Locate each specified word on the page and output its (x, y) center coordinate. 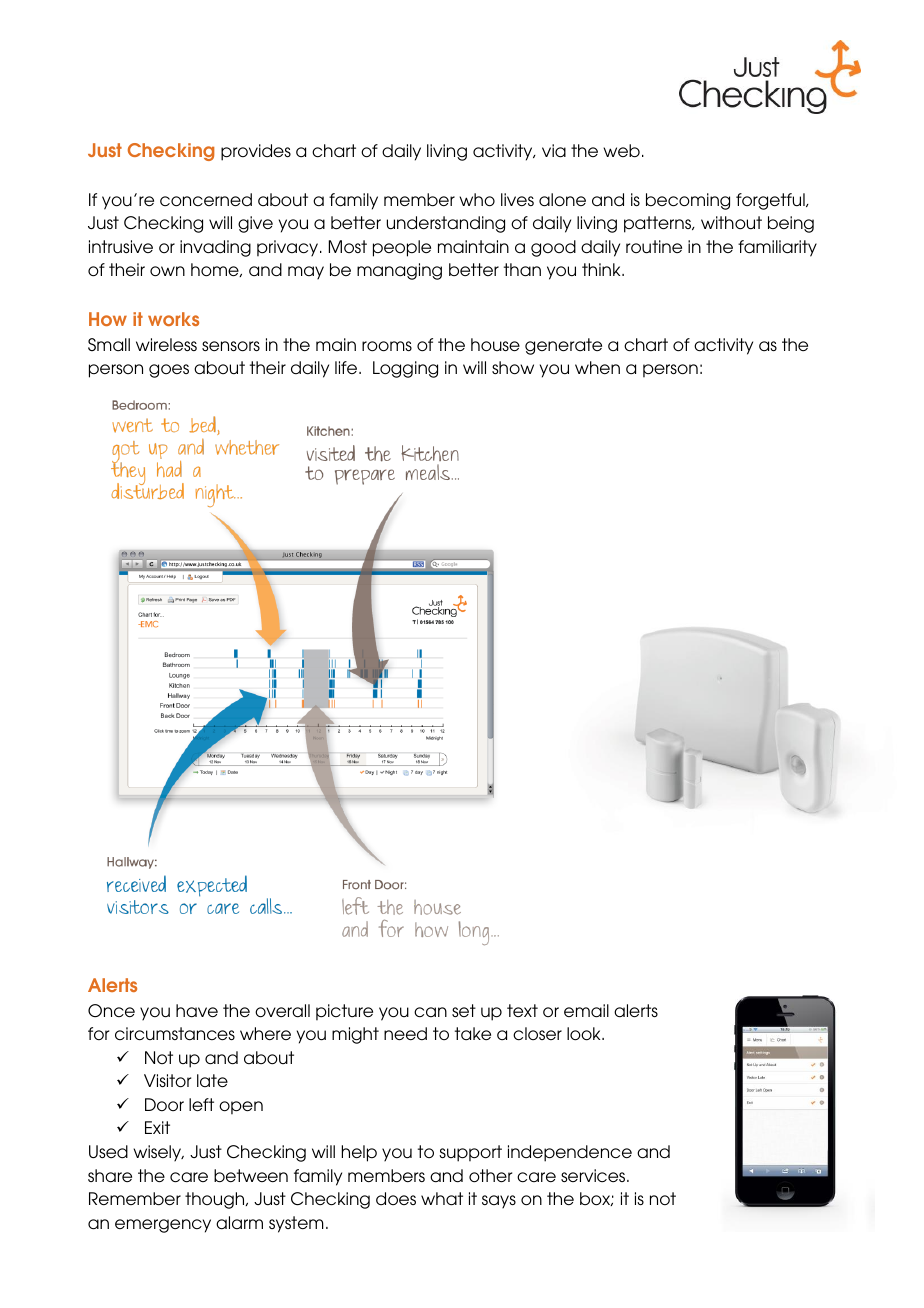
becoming (688, 201)
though (216, 1200)
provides (256, 152)
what (442, 1199)
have (197, 1011)
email (586, 1011)
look (585, 1034)
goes (169, 371)
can (430, 1012)
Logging (405, 369)
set (464, 1010)
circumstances (175, 1034)
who (477, 200)
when (597, 367)
